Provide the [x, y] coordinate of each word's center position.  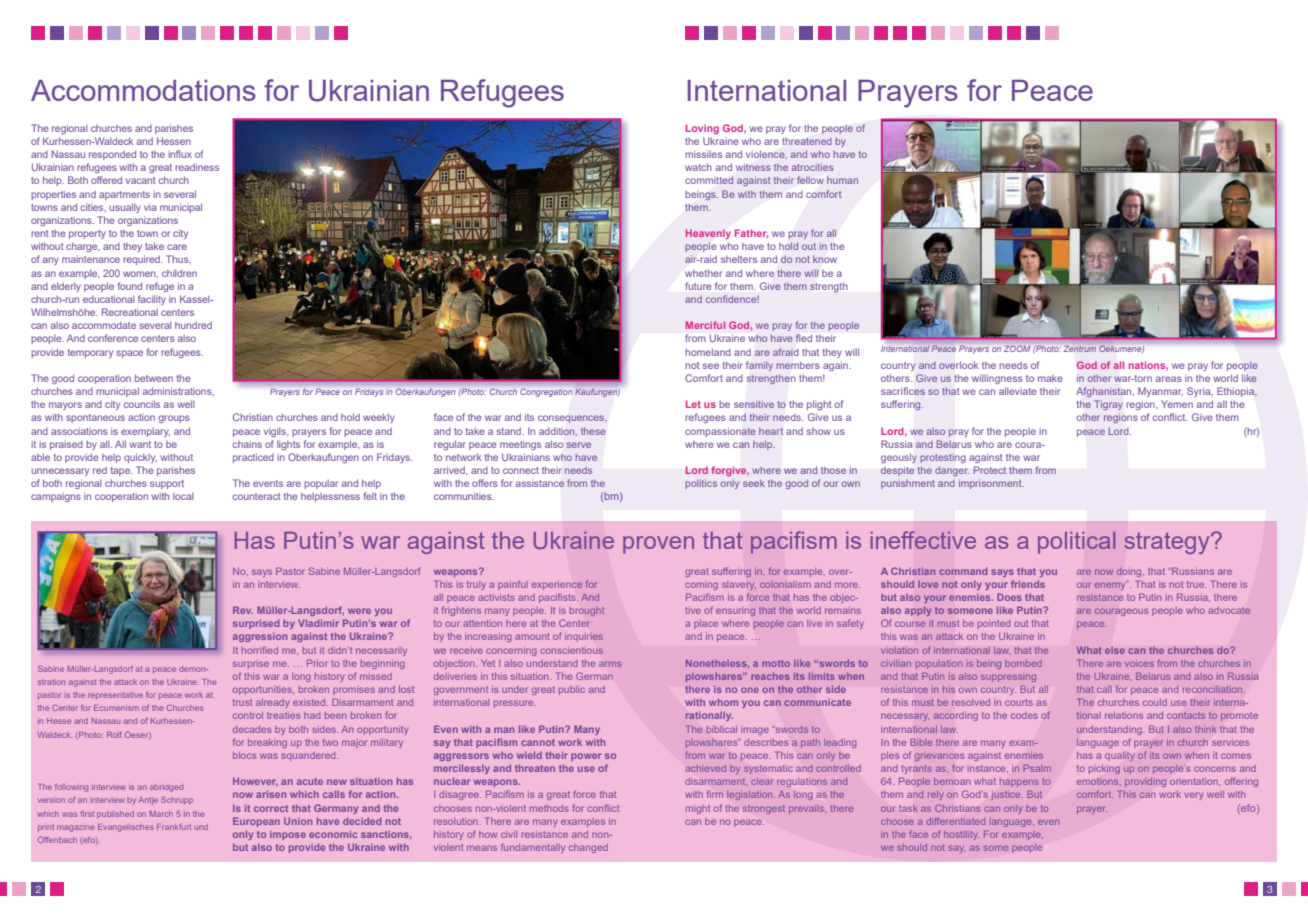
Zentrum [1080, 349]
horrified [260, 650]
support [167, 484]
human [842, 180]
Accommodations [143, 90]
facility [152, 300]
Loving [702, 129]
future [698, 286]
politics [701, 484]
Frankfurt [174, 827]
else [1115, 650]
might [698, 809]
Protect [990, 470]
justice [1007, 796]
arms [610, 664]
